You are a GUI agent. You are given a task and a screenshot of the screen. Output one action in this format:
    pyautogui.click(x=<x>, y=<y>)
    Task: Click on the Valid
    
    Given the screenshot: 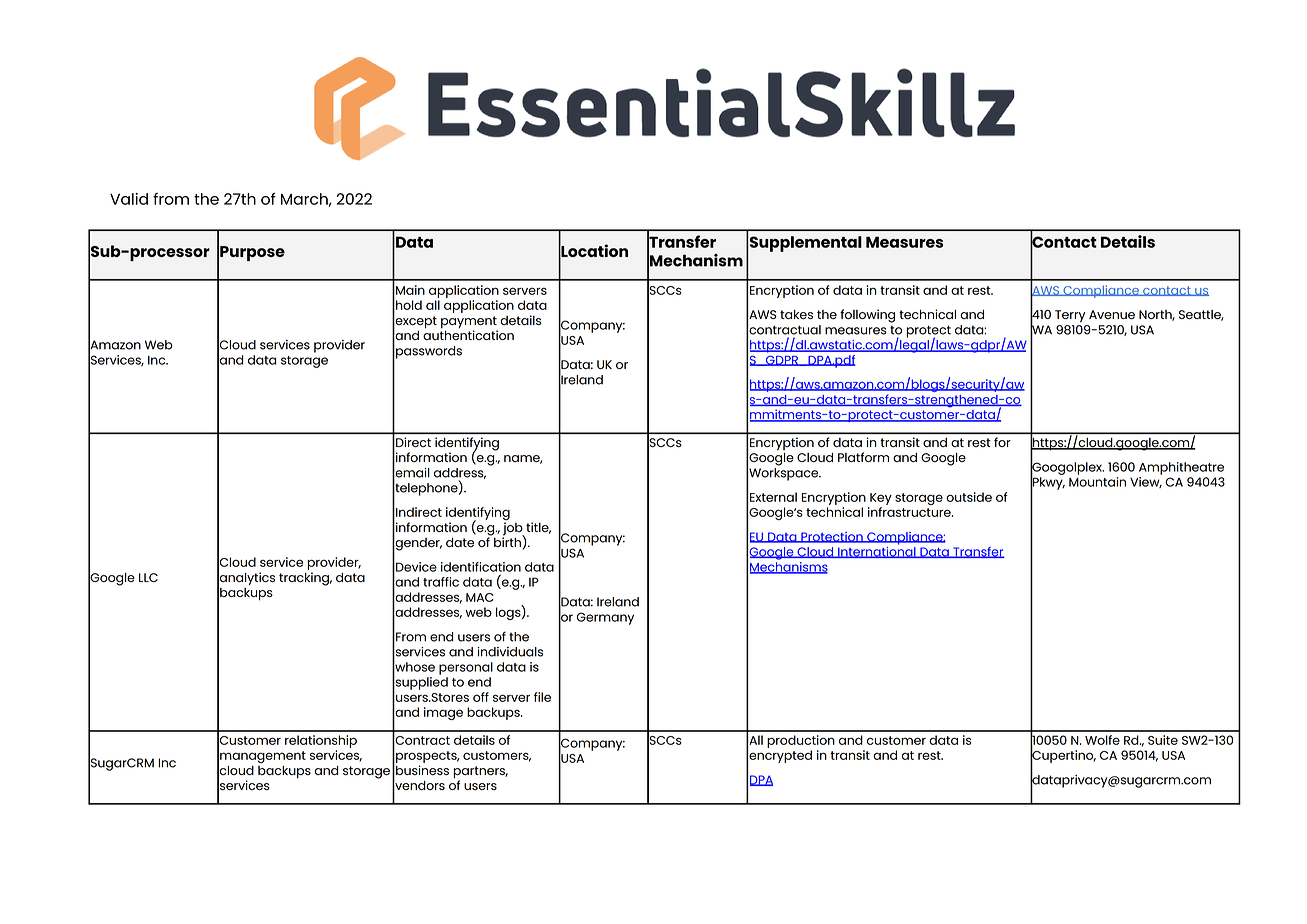 What is the action you would take?
    pyautogui.click(x=129, y=199)
